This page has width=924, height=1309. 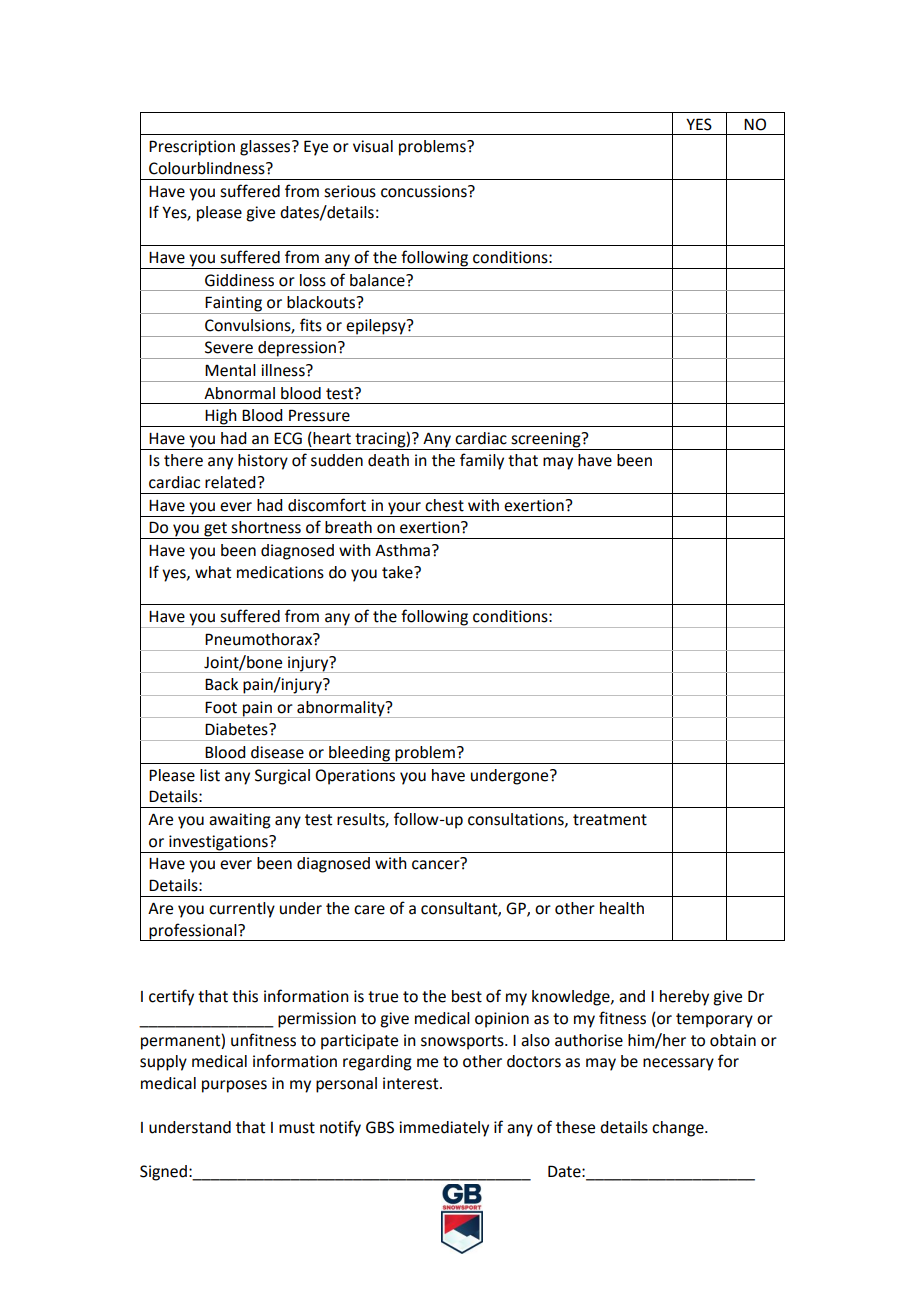 I want to click on concussions, so click(x=425, y=191).
